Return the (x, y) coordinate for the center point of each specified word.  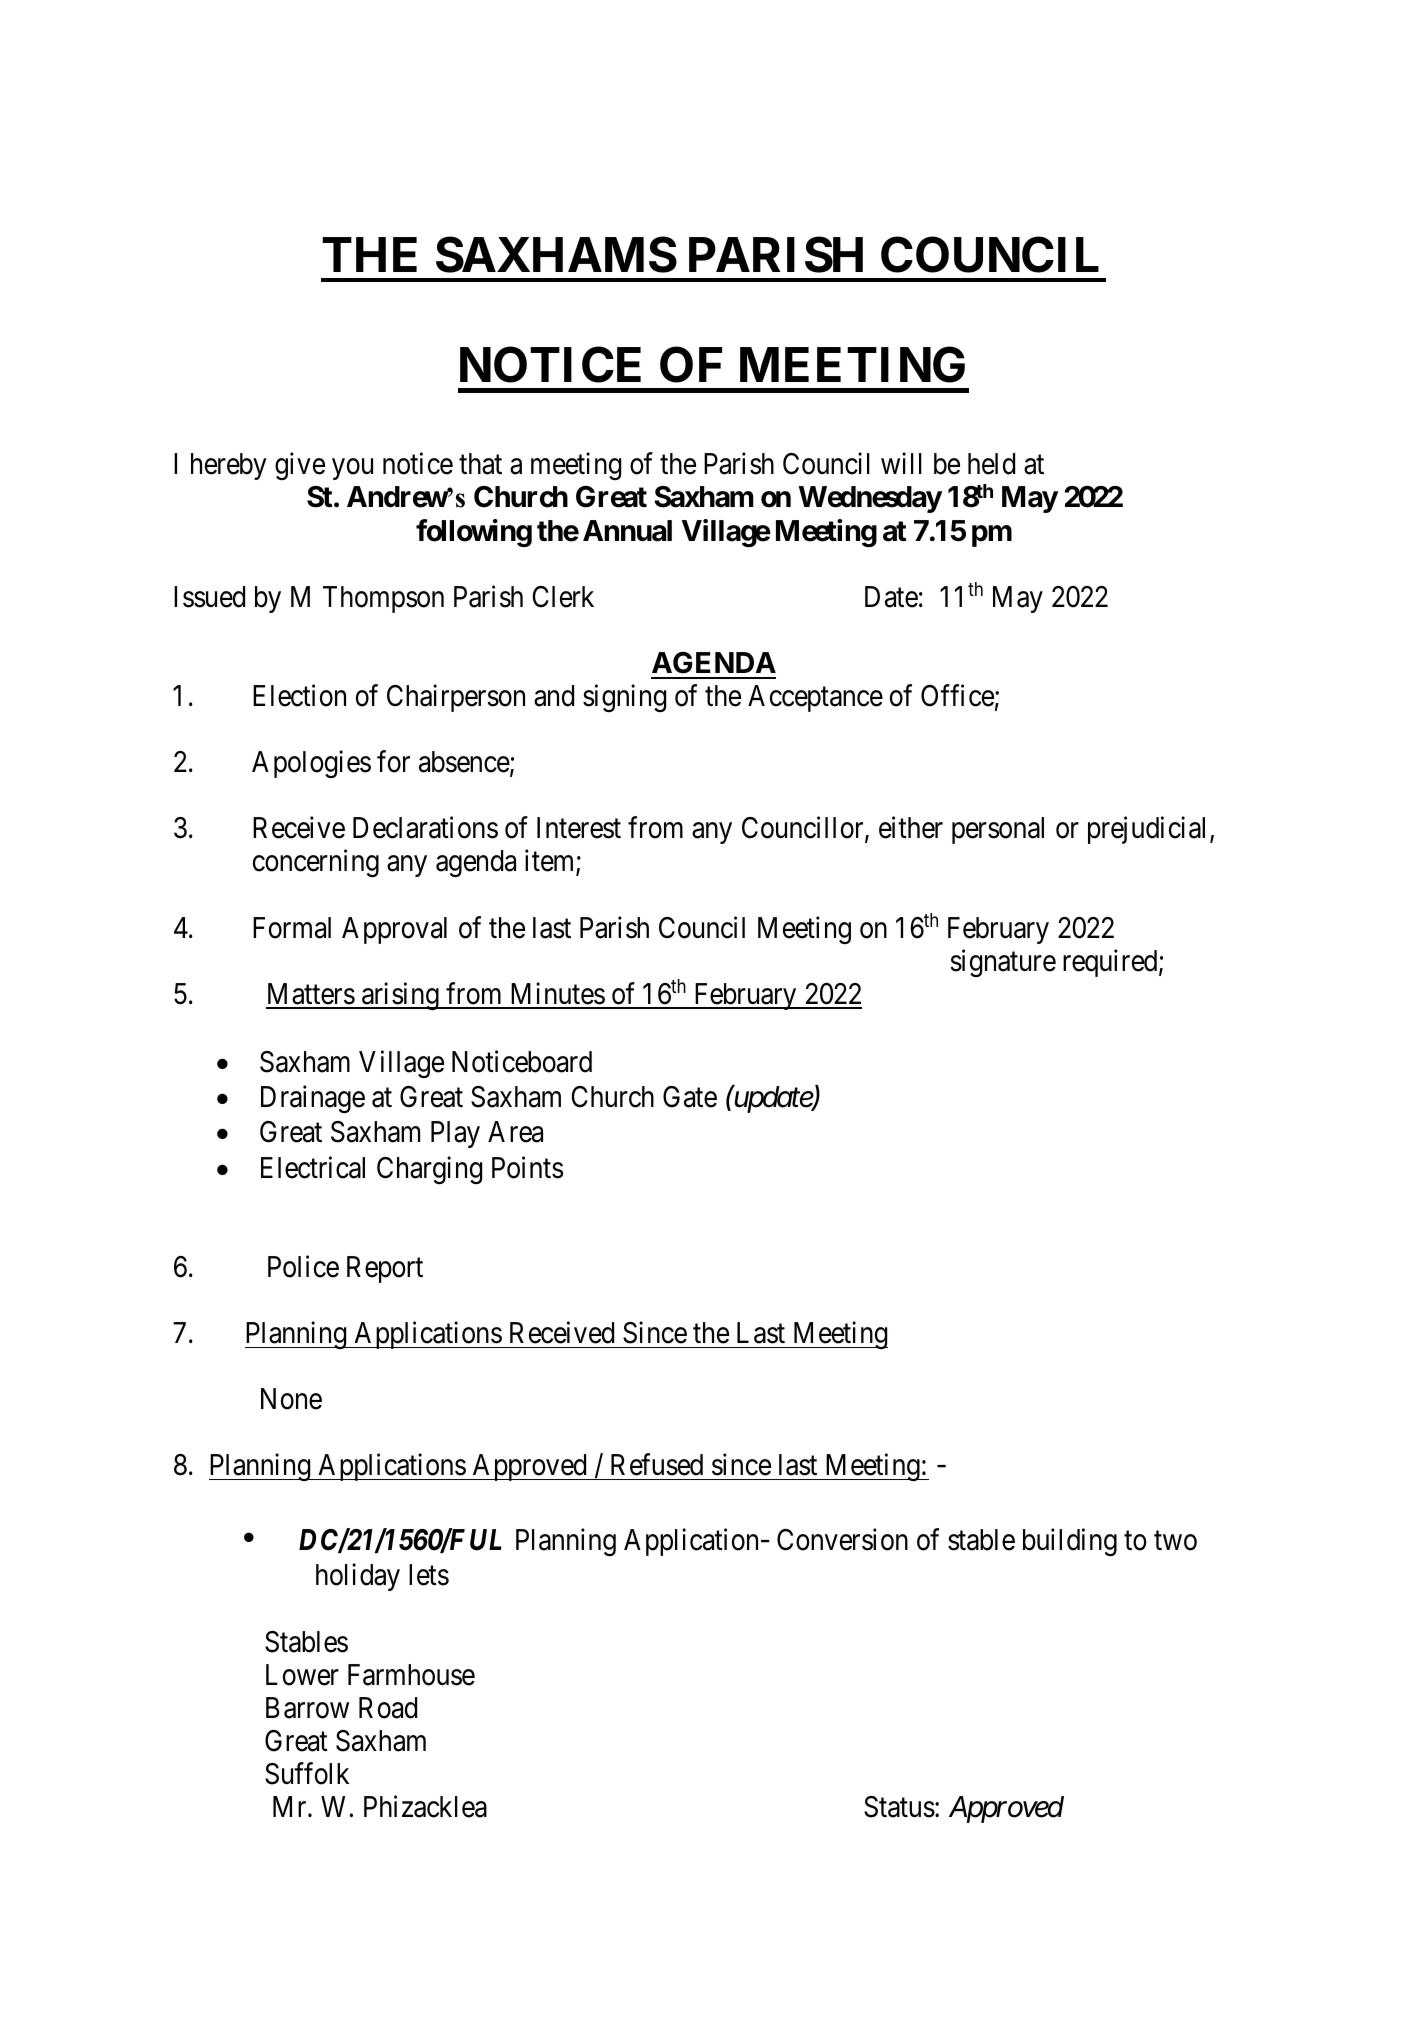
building (1070, 1542)
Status (899, 1807)
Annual (627, 531)
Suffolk (307, 1773)
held (991, 464)
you (352, 469)
